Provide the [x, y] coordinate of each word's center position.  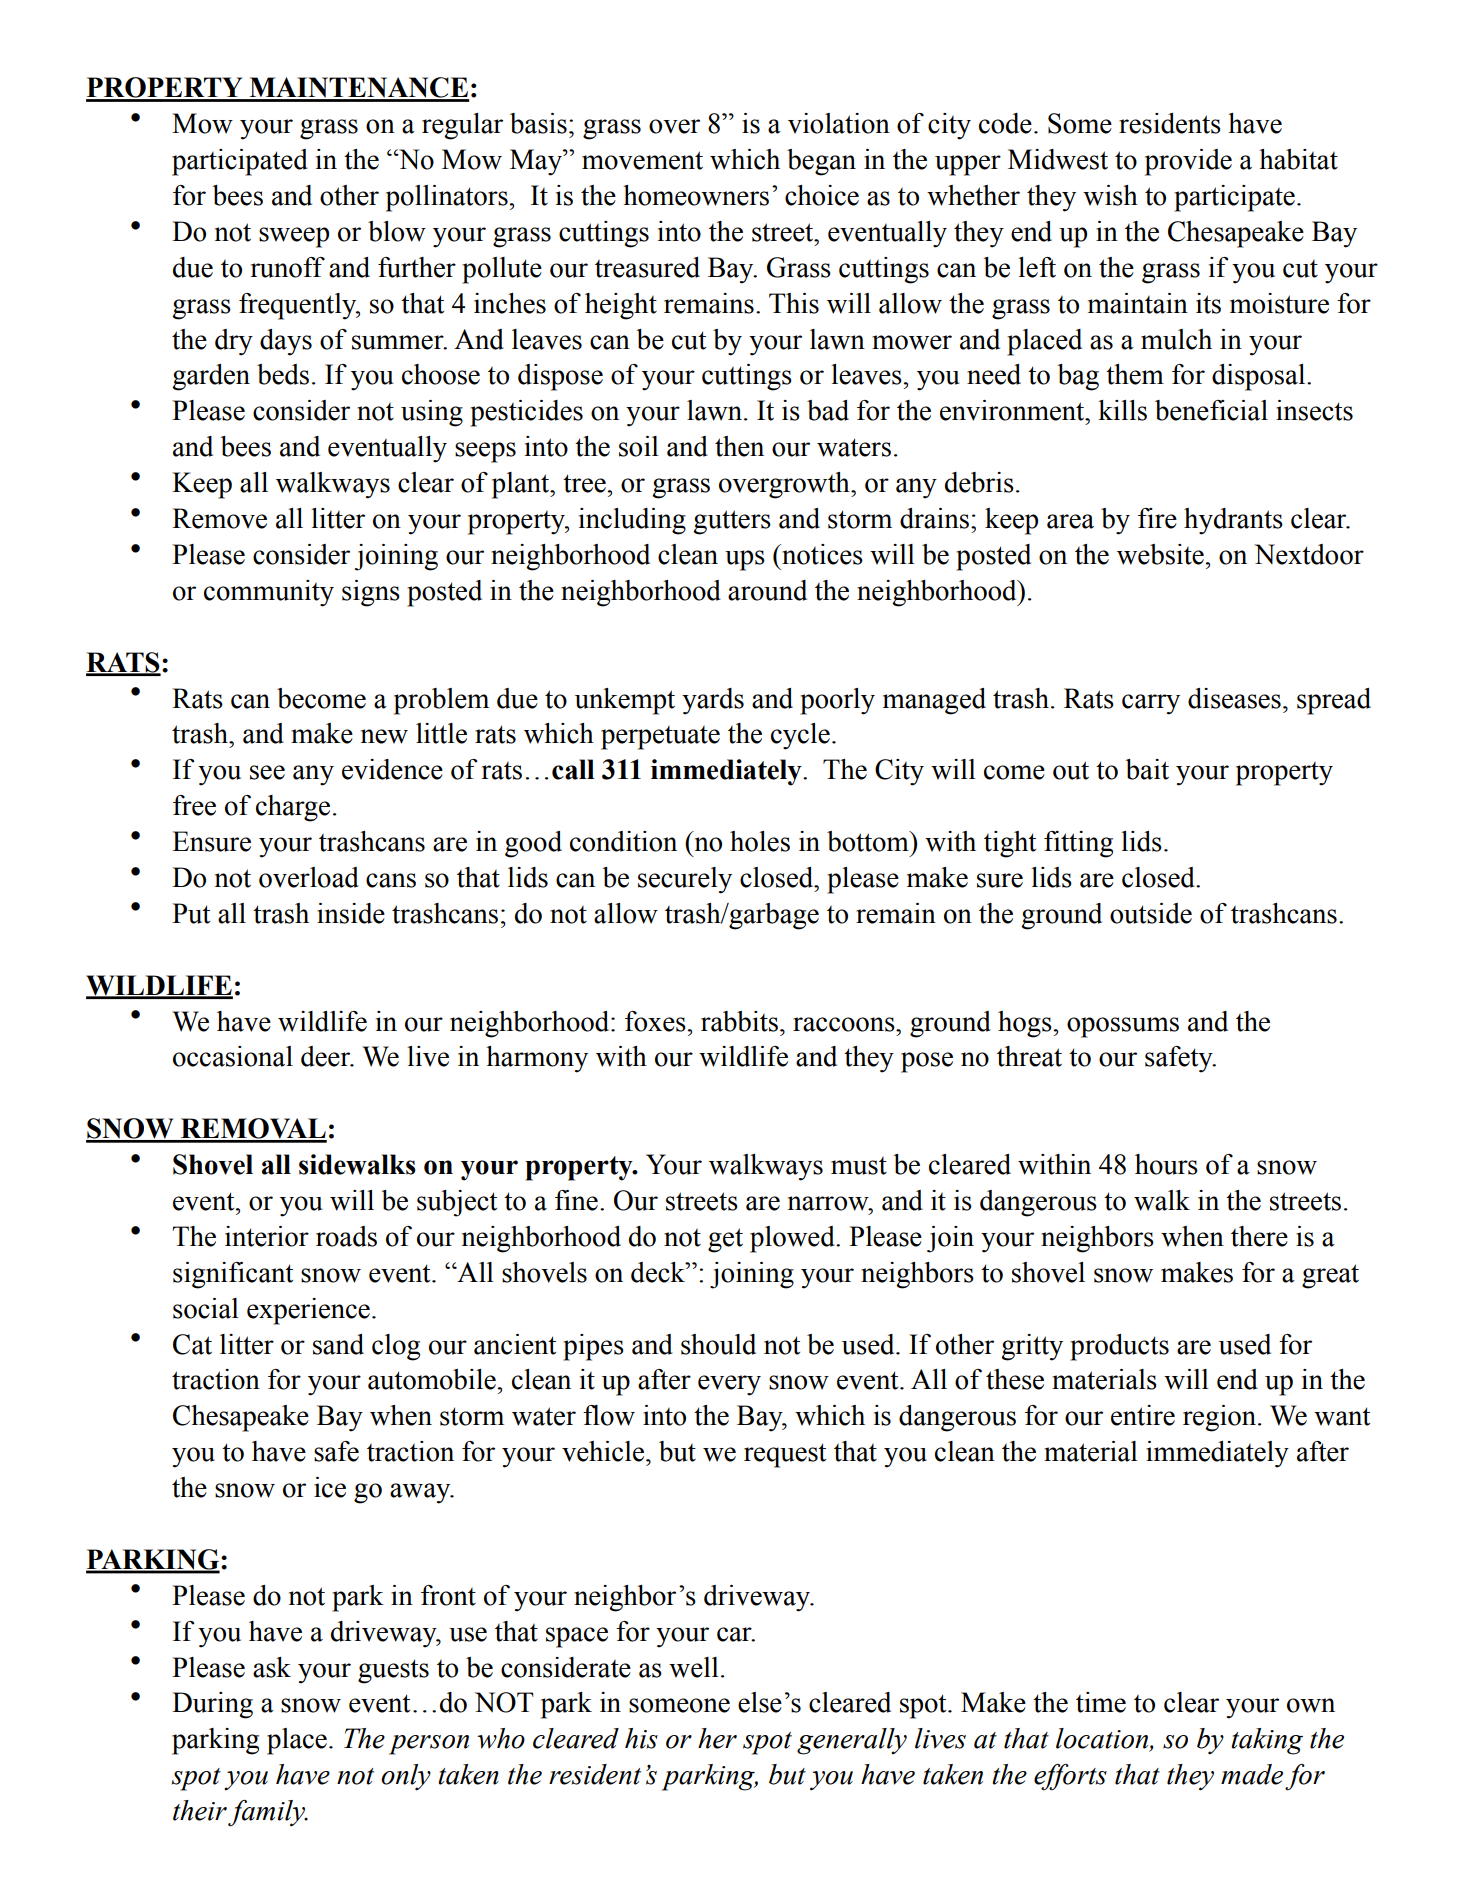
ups [745, 560]
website [1160, 554]
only [406, 1777]
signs [371, 593]
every [729, 1385]
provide [1188, 162]
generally [852, 1741]
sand [338, 1344]
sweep [294, 237]
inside [351, 913]
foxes [655, 1021]
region [1219, 1418]
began [821, 162]
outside [1151, 913]
